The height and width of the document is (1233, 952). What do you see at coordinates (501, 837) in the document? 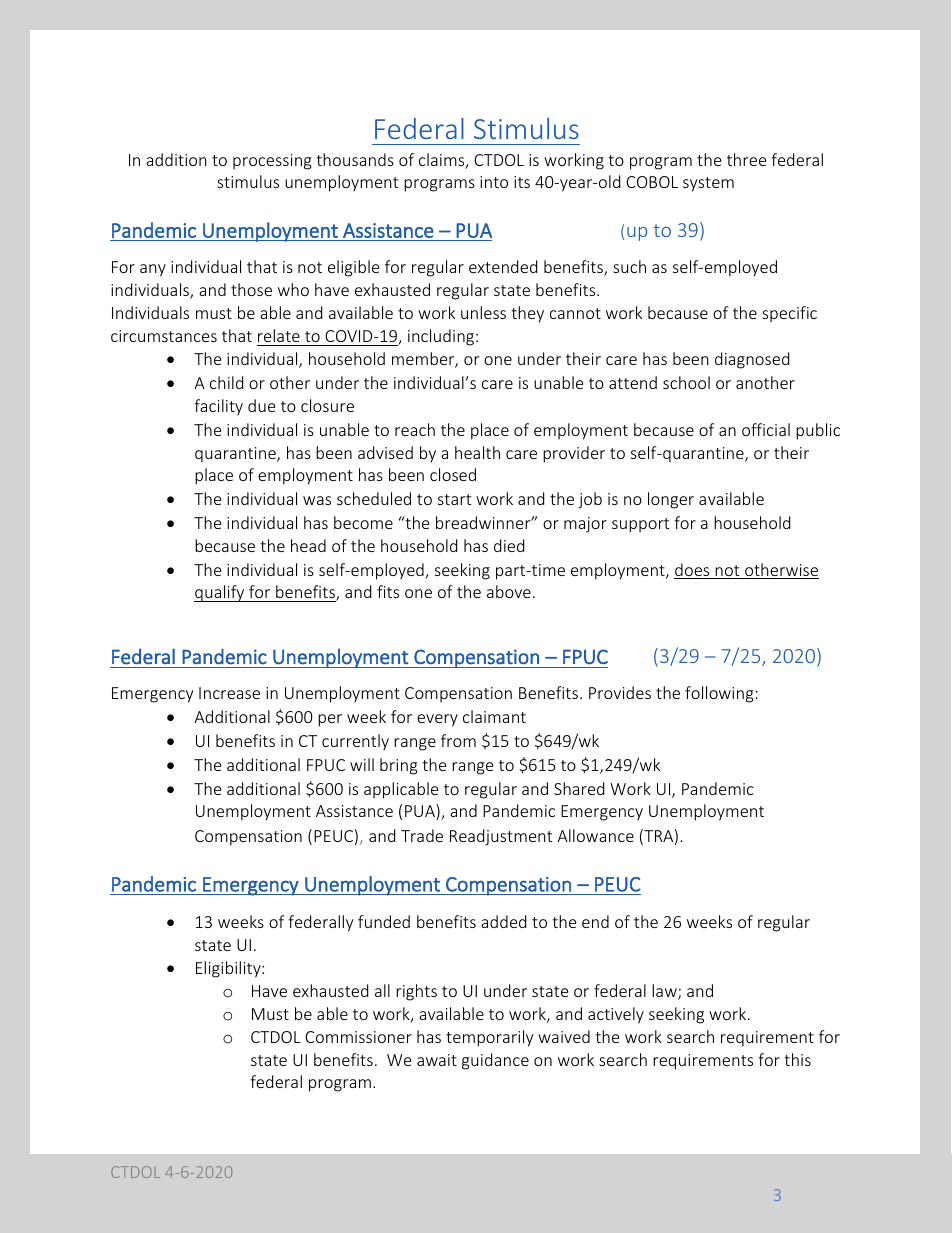
I see `Readjustment` at bounding box center [501, 837].
